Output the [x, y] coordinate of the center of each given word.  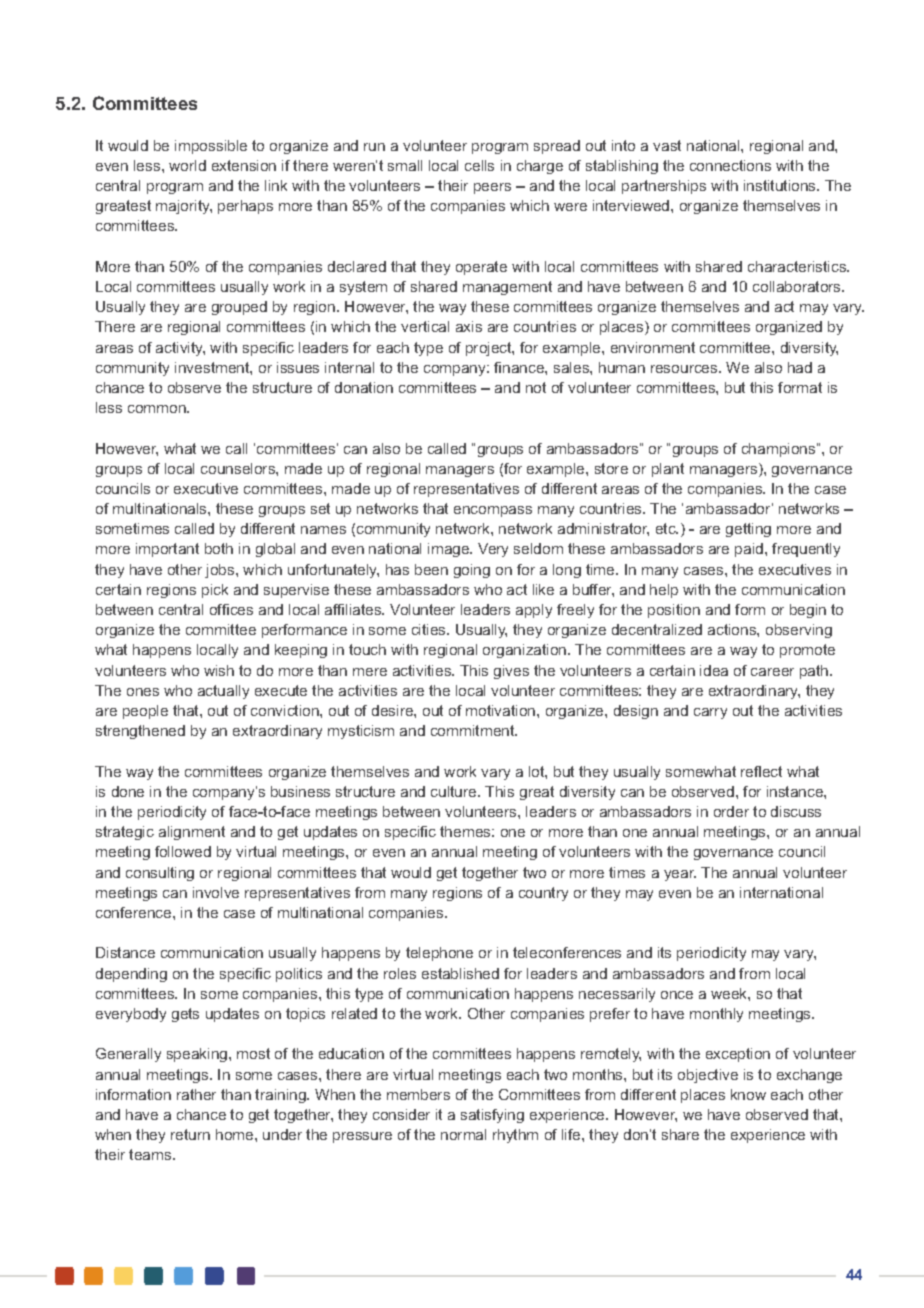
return [190, 1134]
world [187, 165]
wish [219, 670]
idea [714, 670]
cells [479, 165]
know [748, 1094]
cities [430, 629]
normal [463, 1134]
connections [730, 165]
